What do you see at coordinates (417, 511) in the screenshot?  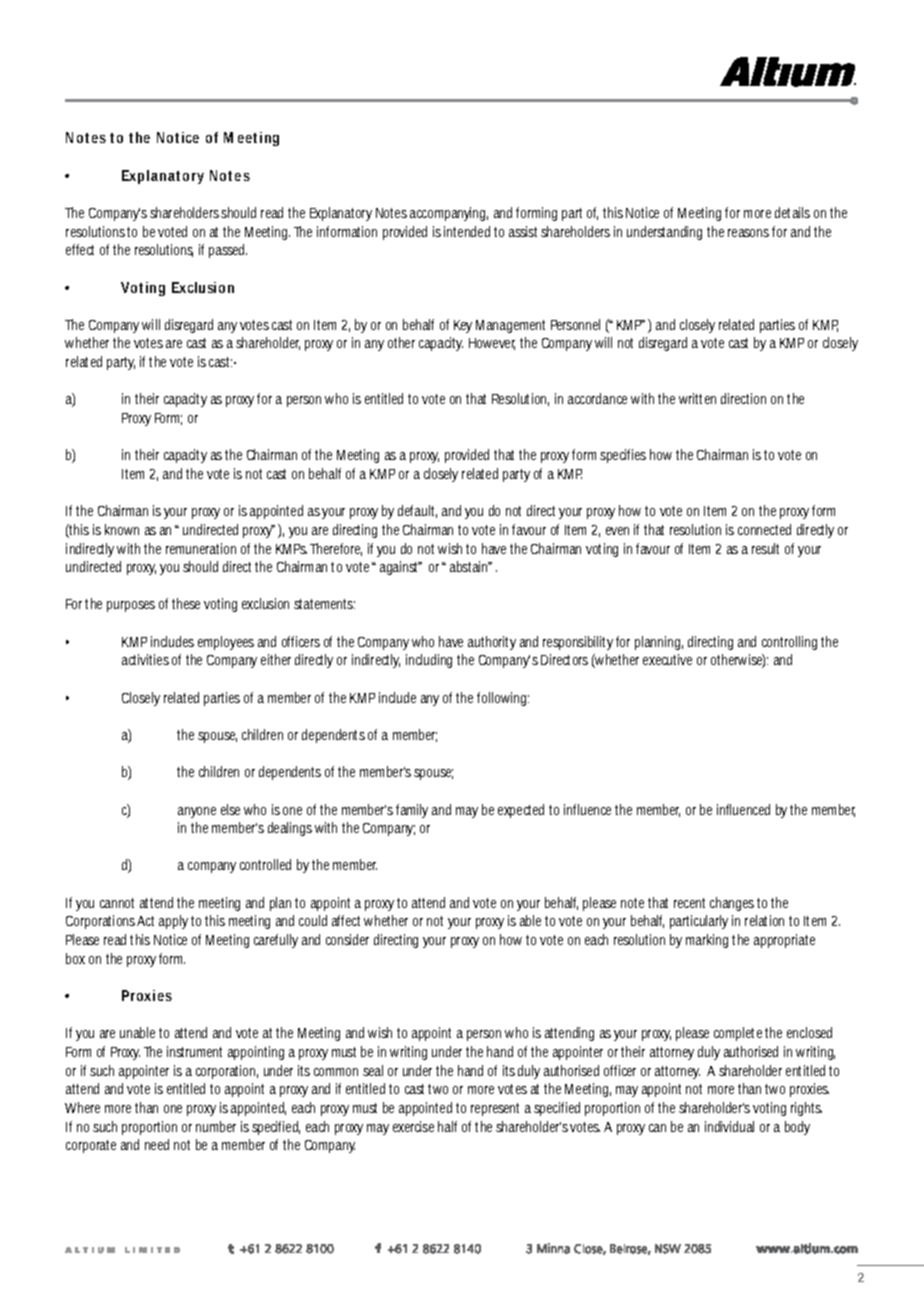 I see `default` at bounding box center [417, 511].
